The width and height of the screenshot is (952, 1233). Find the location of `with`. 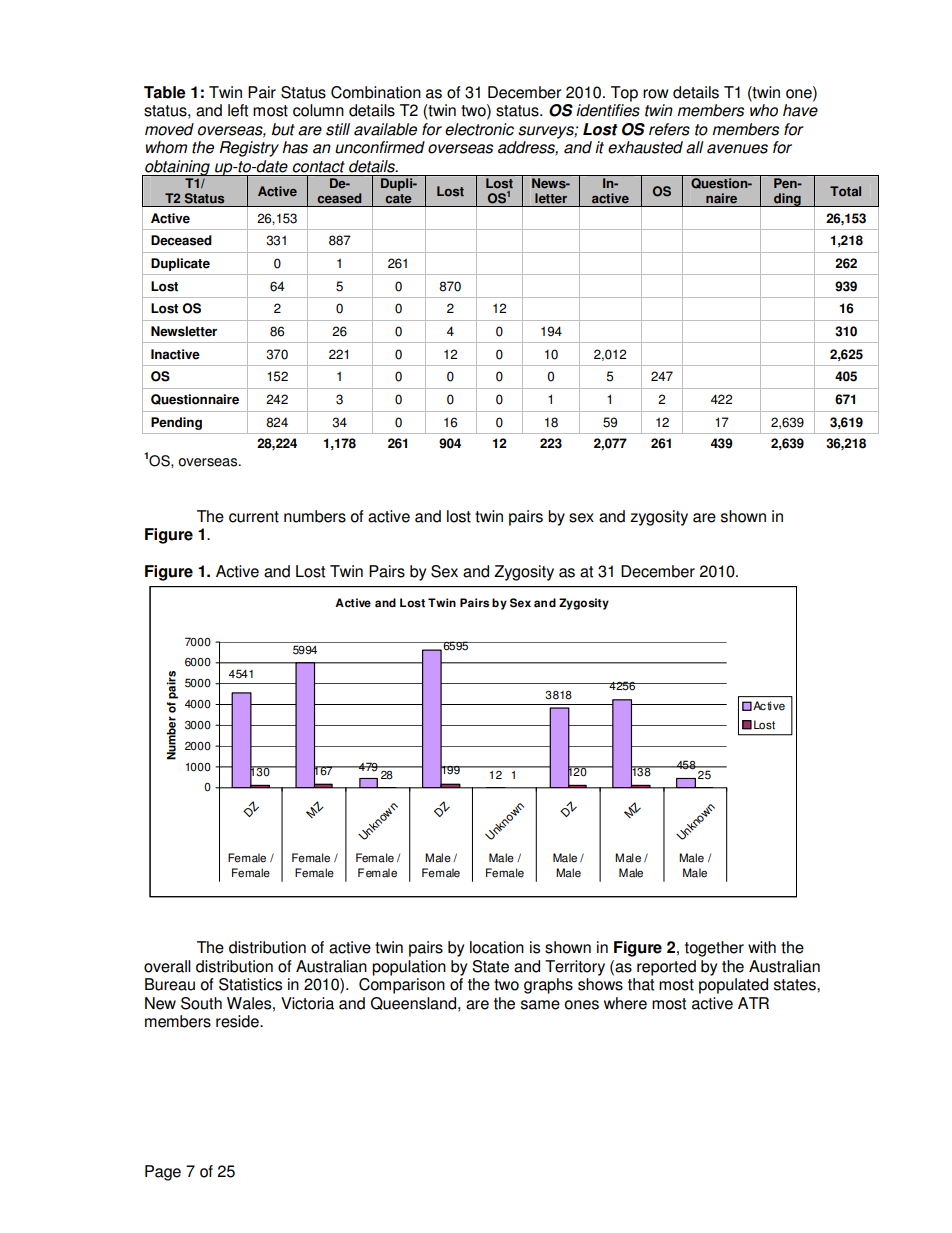

with is located at coordinates (762, 947).
